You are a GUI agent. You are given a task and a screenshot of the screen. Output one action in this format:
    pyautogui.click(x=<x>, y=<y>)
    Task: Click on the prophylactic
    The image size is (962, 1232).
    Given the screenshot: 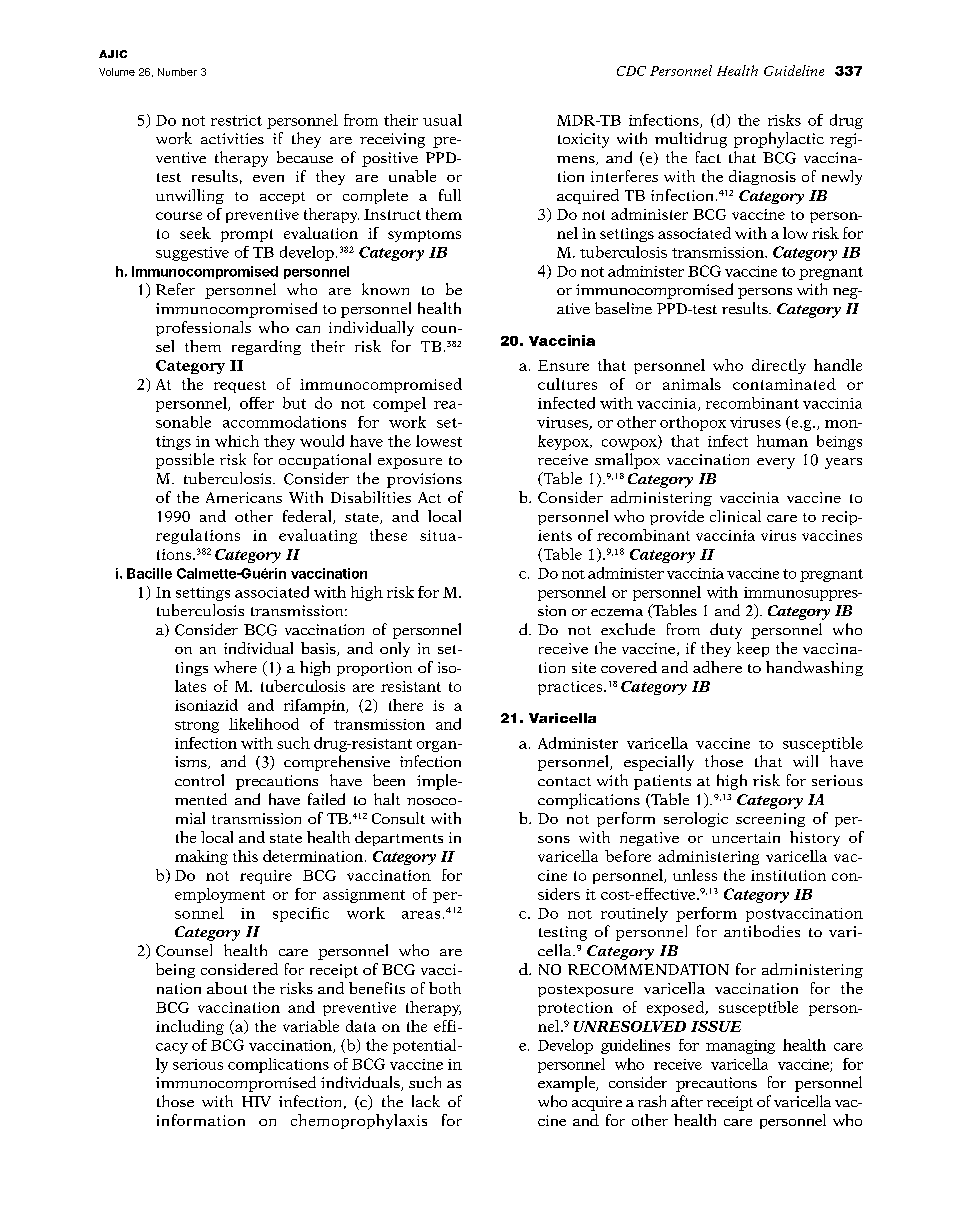 What is the action you would take?
    pyautogui.click(x=779, y=140)
